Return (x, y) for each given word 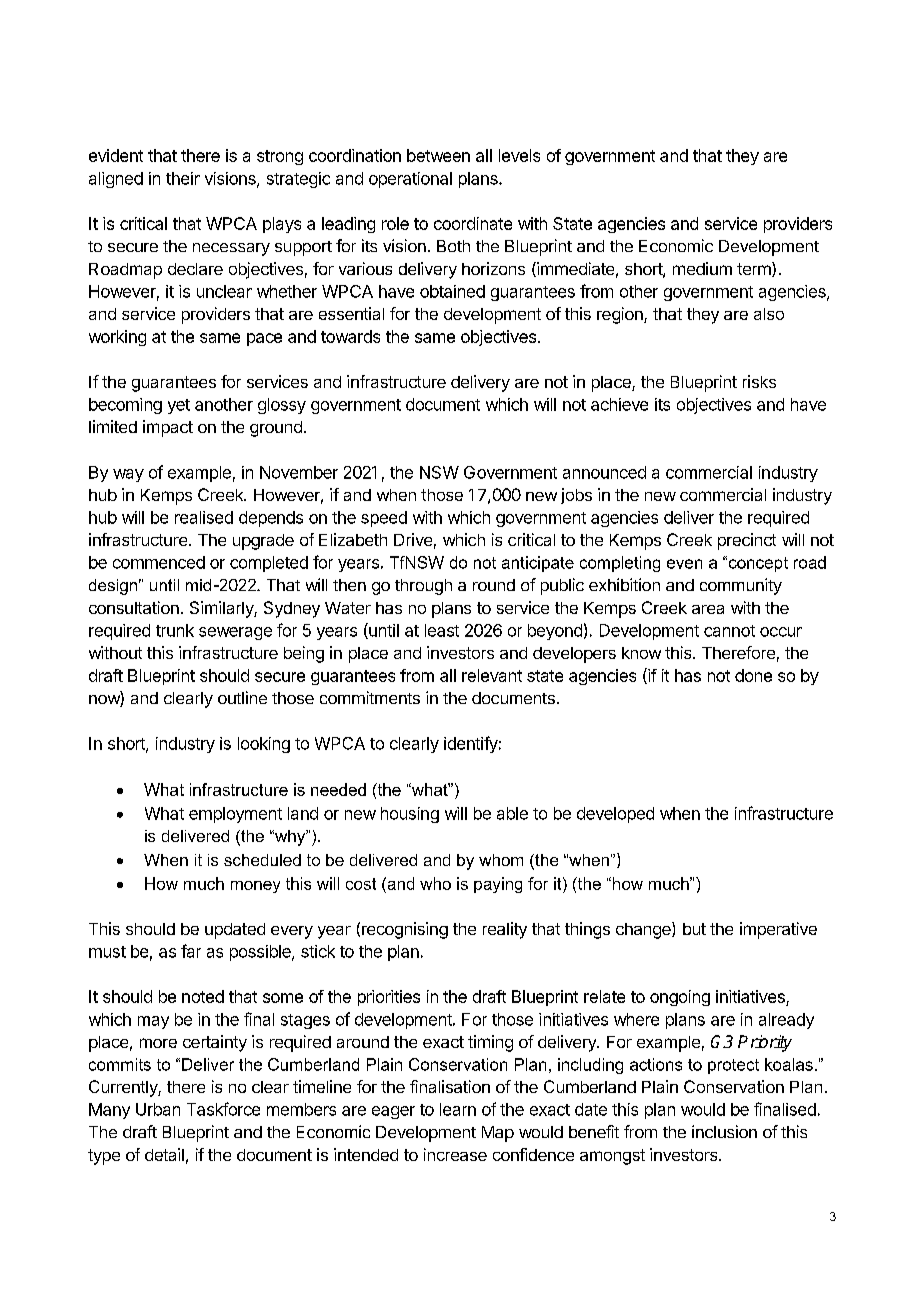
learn (458, 1109)
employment (235, 815)
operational (410, 180)
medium (702, 268)
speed (384, 519)
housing (410, 815)
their (183, 178)
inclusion (724, 1131)
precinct (747, 541)
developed (615, 815)
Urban (158, 1109)
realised (204, 517)
